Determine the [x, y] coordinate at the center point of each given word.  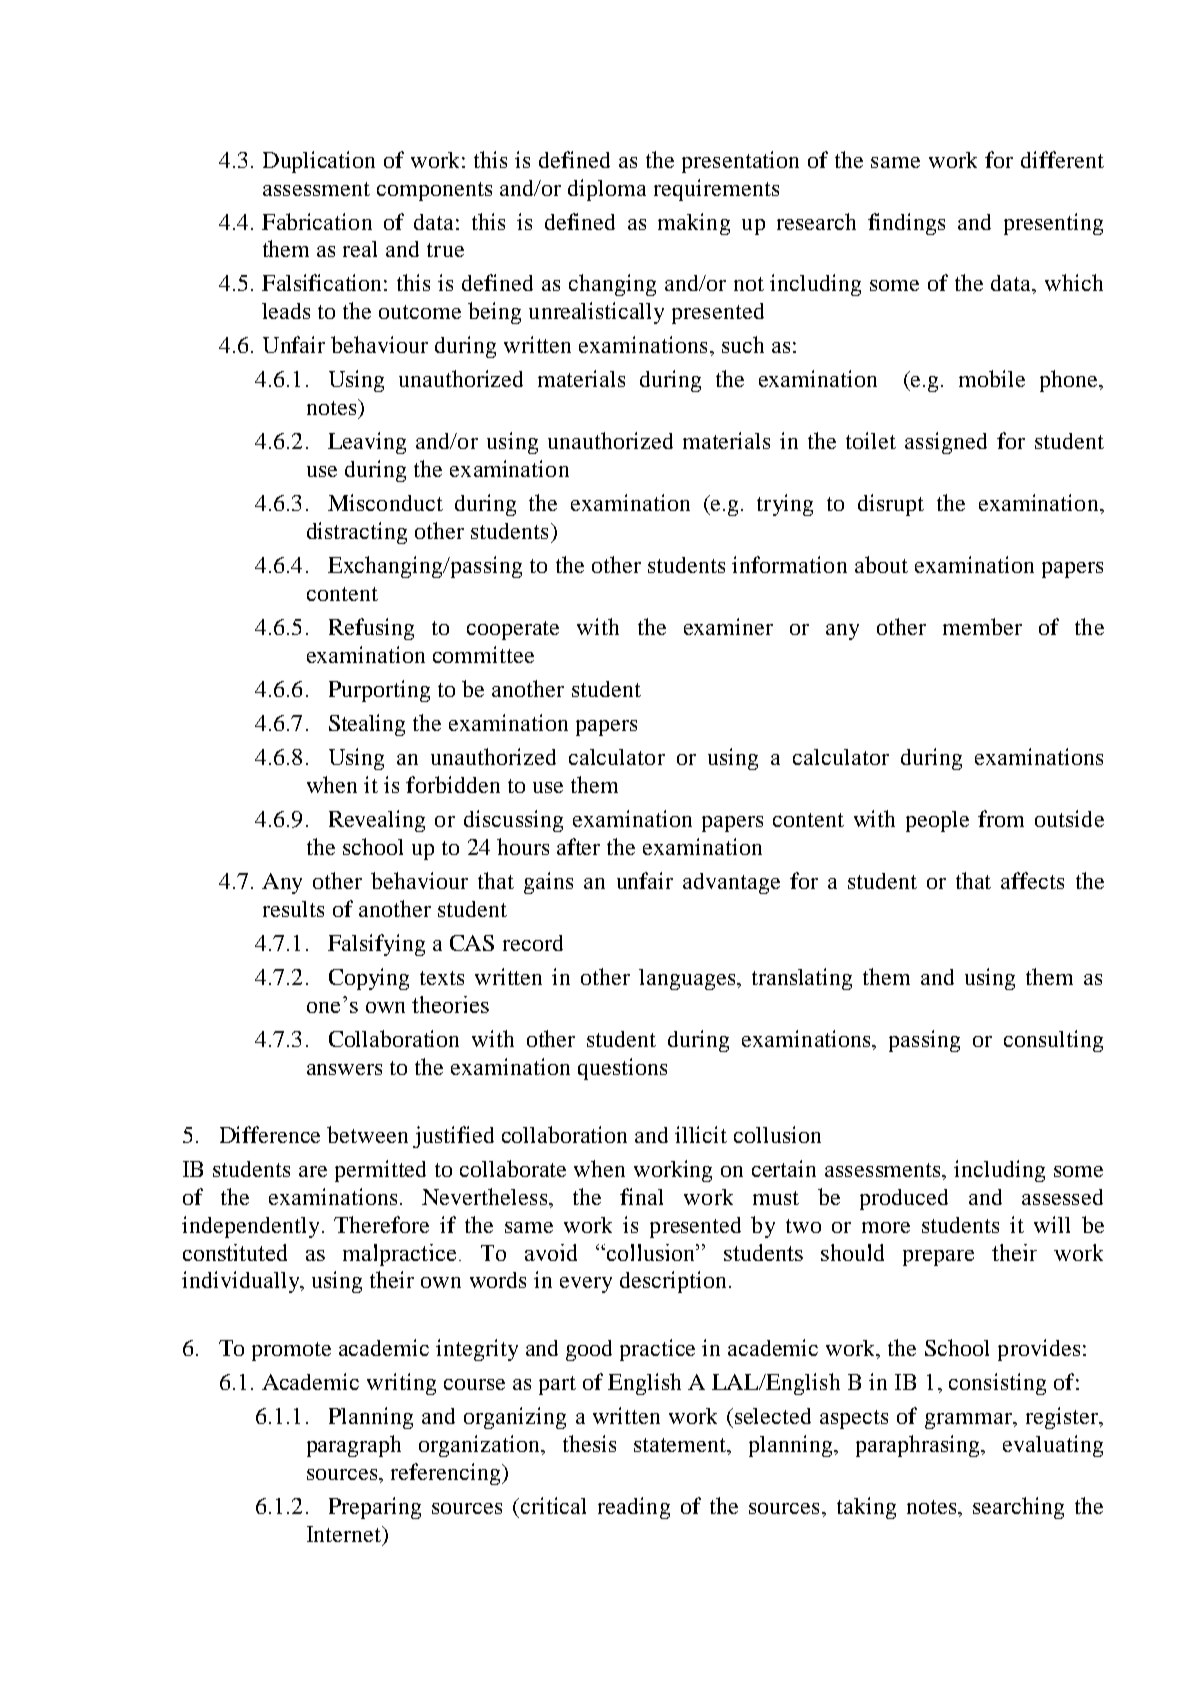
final [641, 1196]
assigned [946, 443]
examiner [728, 626]
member [982, 626]
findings [906, 224]
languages [688, 979]
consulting [1053, 1041]
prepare [938, 1258]
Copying [369, 979]
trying [785, 505]
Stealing [367, 725]
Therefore [381, 1224]
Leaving [367, 443]
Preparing [375, 1508]
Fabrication [317, 221]
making [694, 224]
